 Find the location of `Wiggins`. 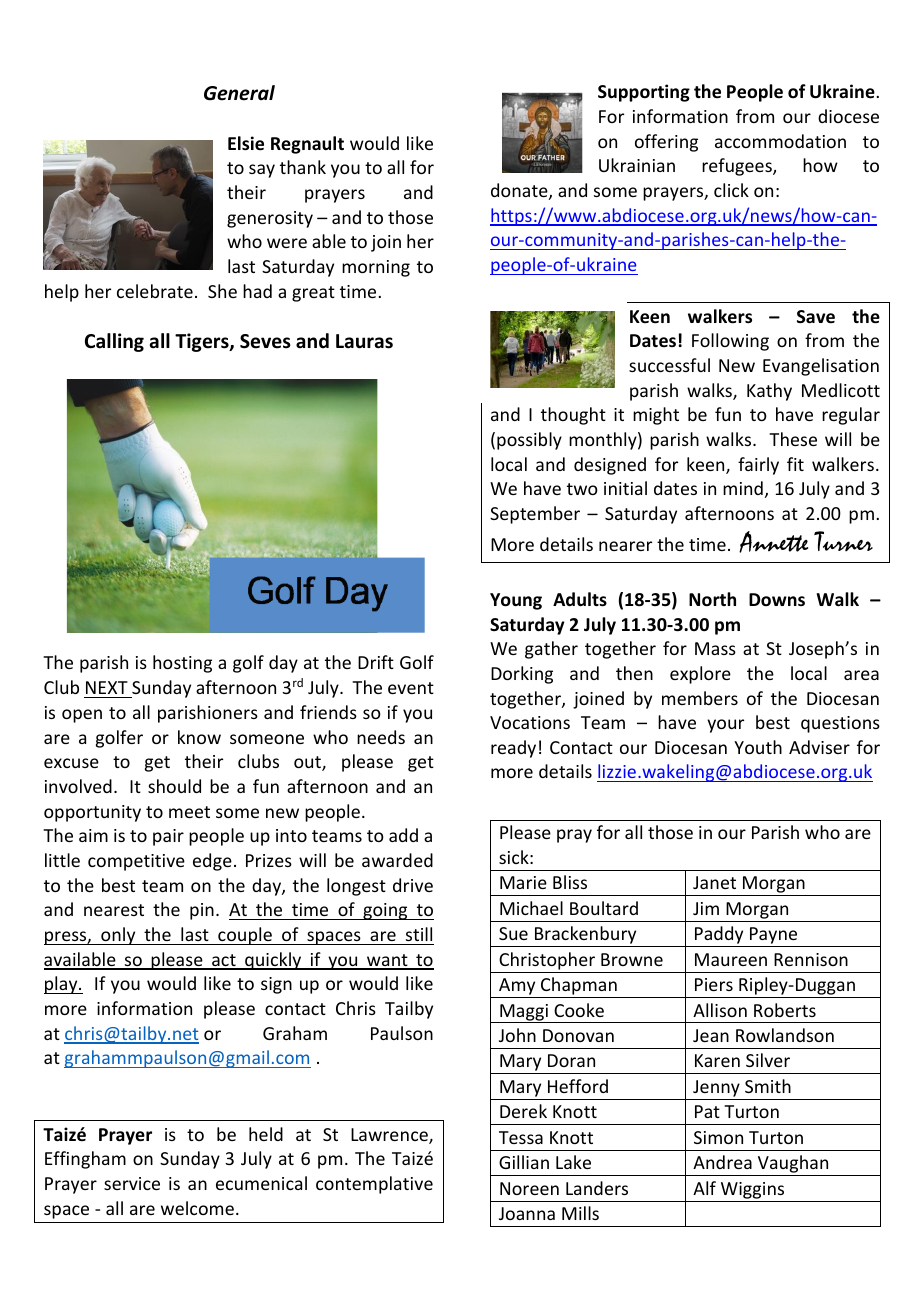

Wiggins is located at coordinates (752, 1190).
